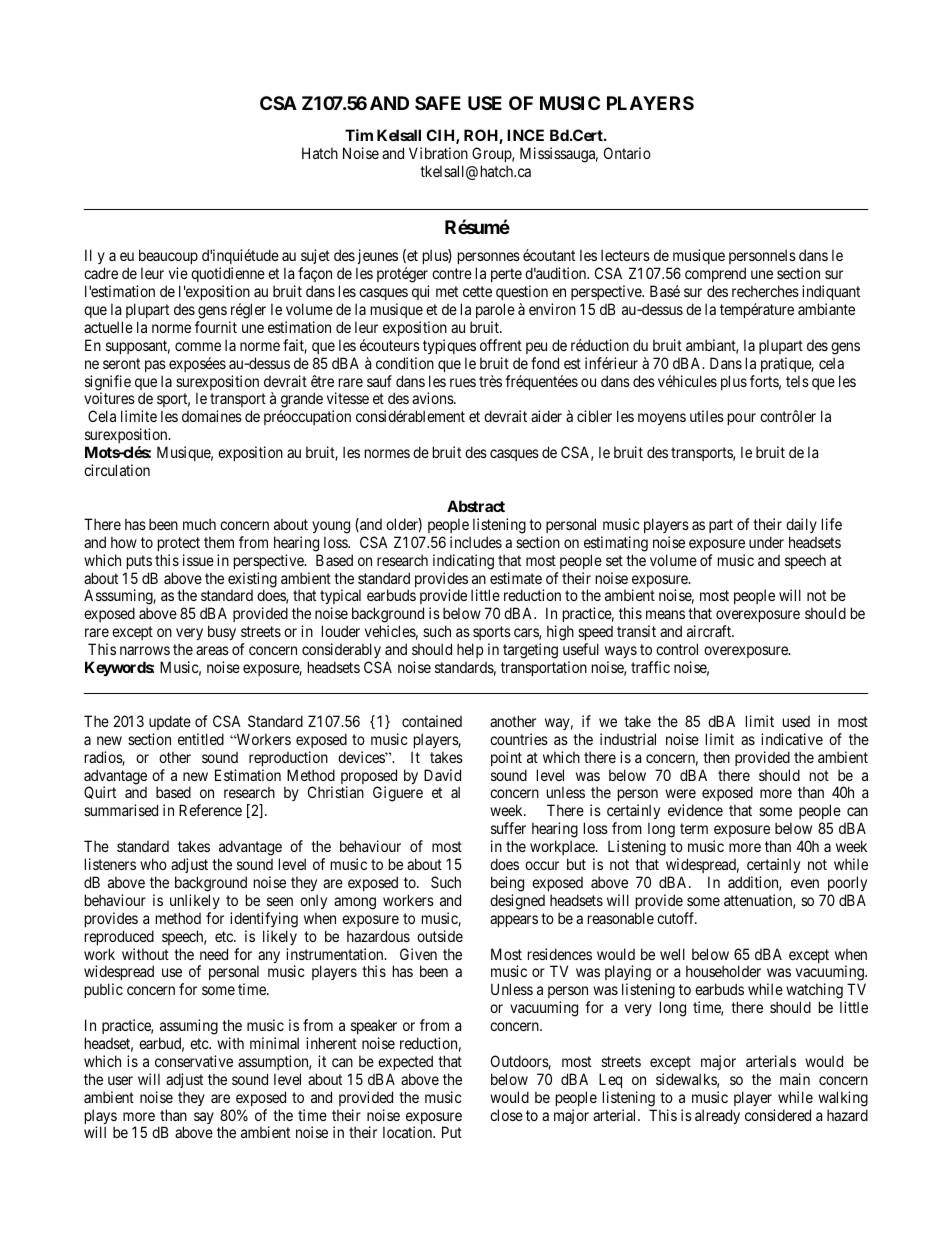 This page has width=952, height=1233. Describe the element at coordinates (801, 525) in the page. I see `daily` at that location.
